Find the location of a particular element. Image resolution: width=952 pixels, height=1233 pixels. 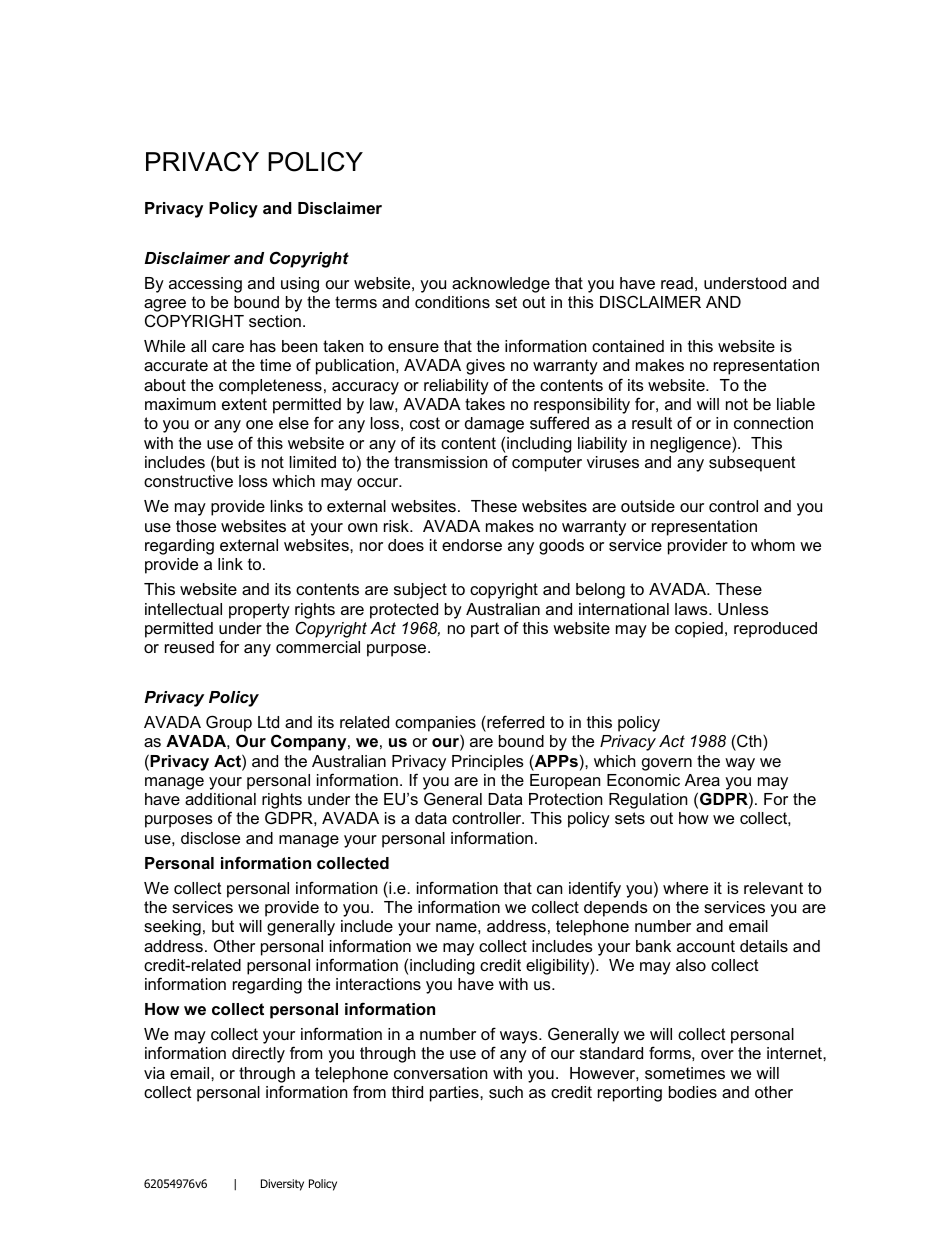

Principles is located at coordinates (488, 763).
